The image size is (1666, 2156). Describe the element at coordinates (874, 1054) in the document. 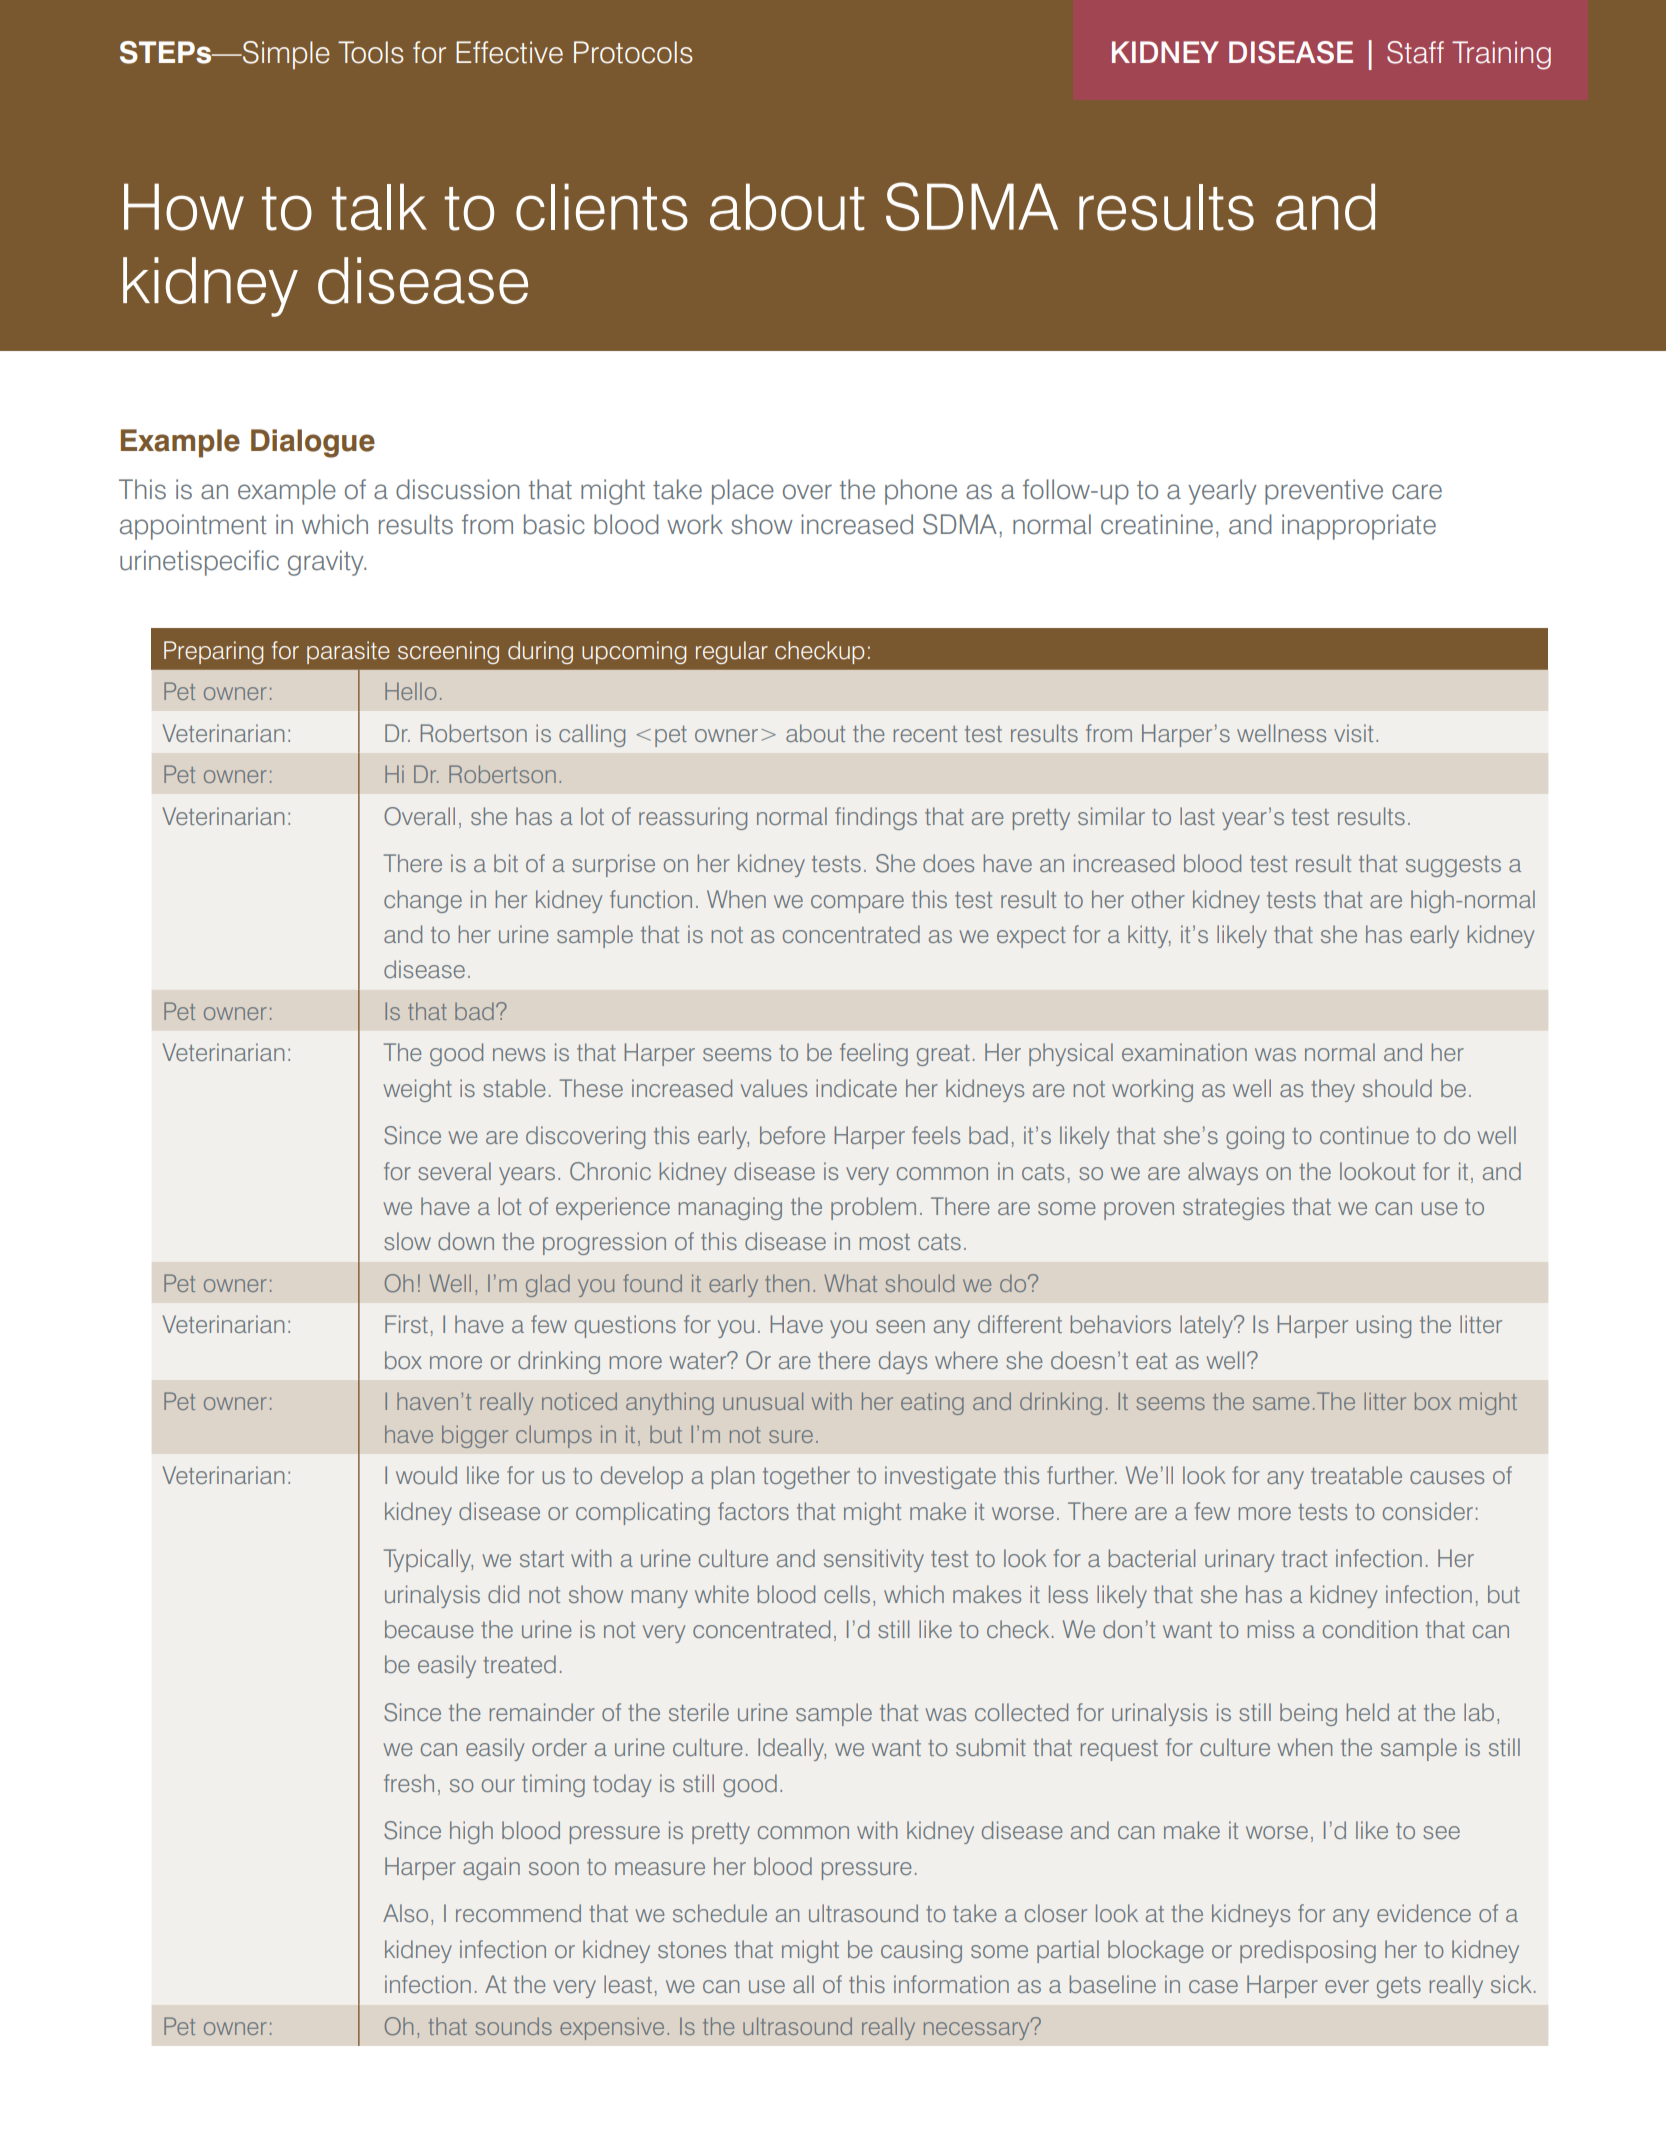

I see `feeling` at that location.
